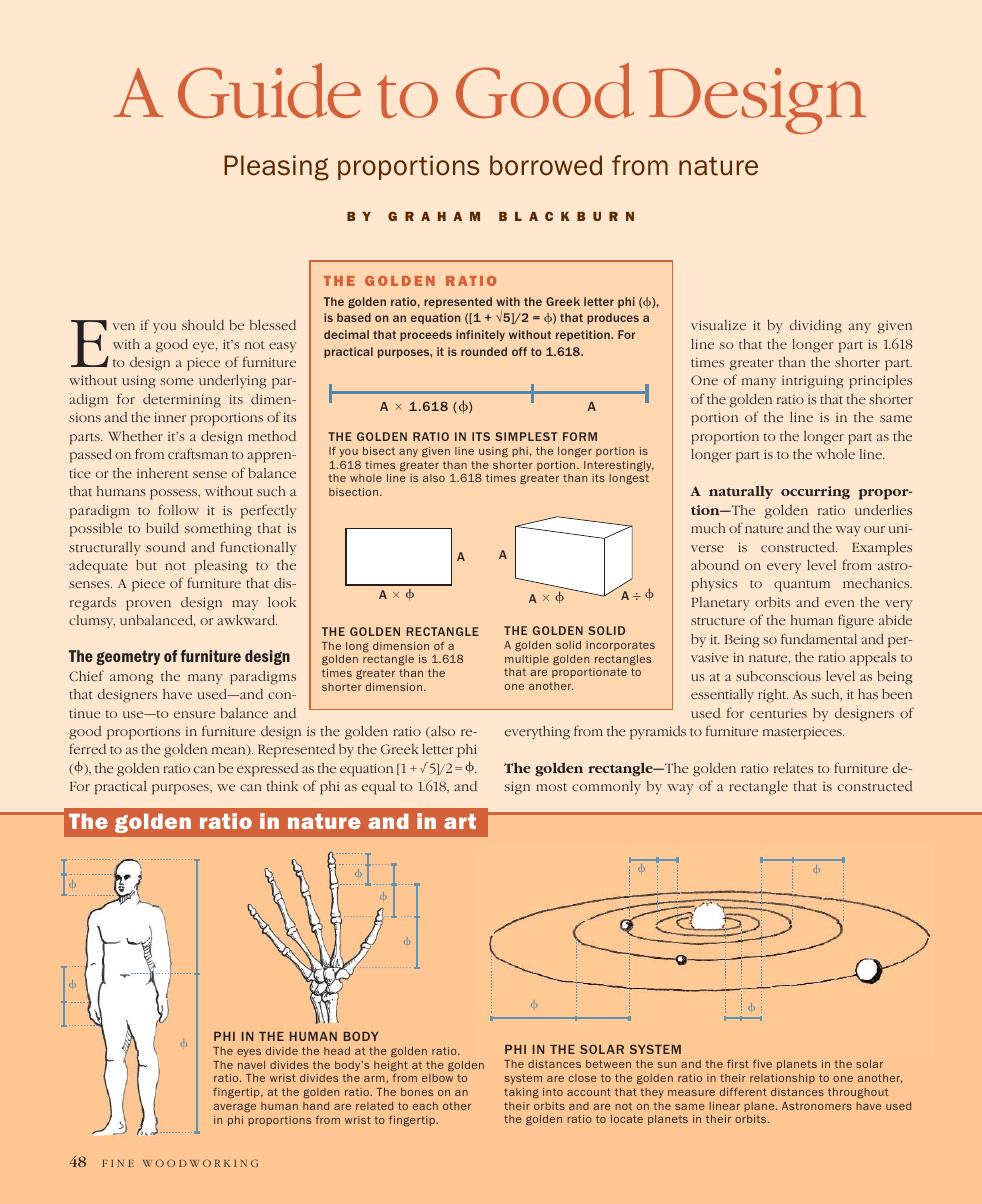 Image resolution: width=982 pixels, height=1204 pixels. What do you see at coordinates (858, 1093) in the screenshot?
I see `throughout` at bounding box center [858, 1093].
